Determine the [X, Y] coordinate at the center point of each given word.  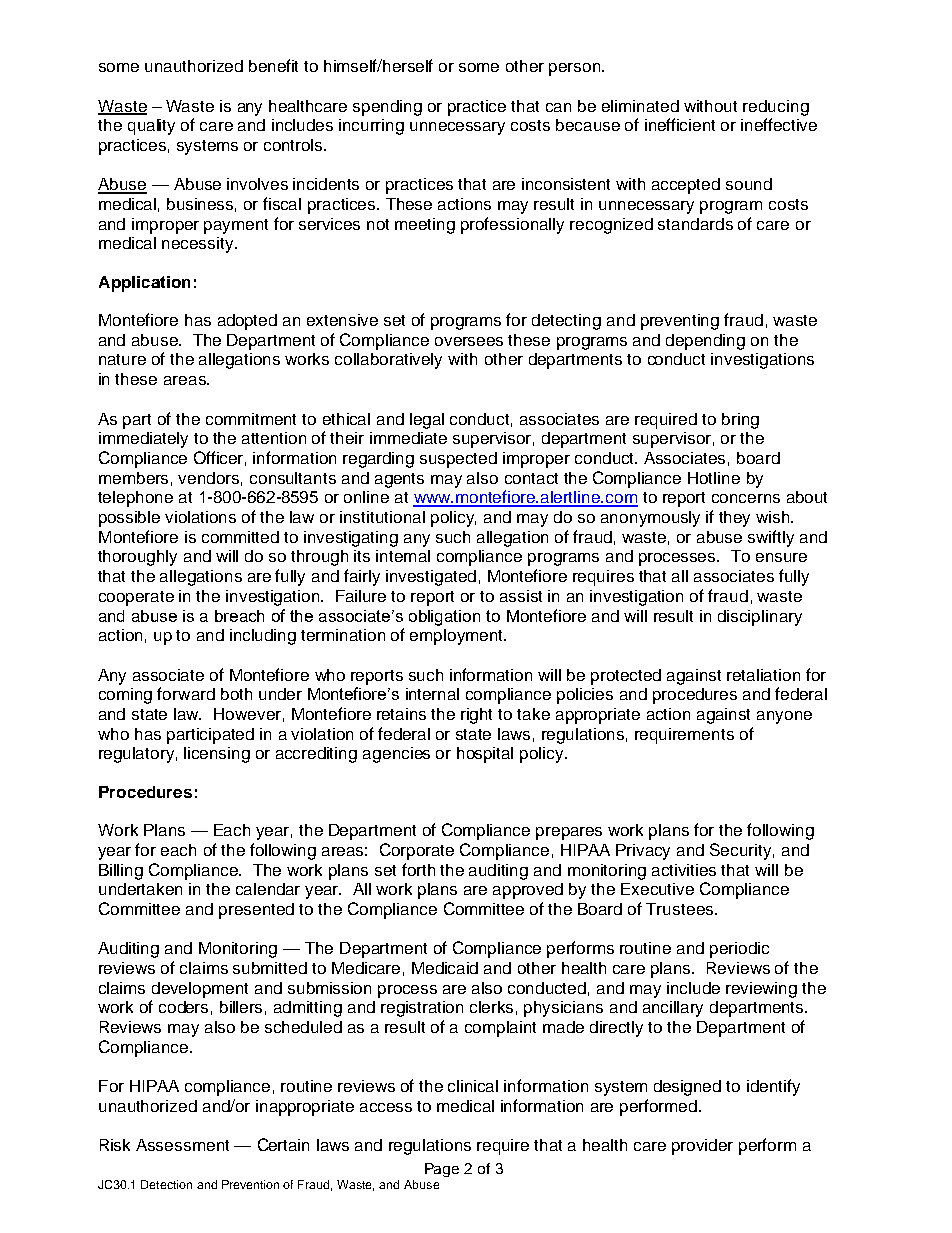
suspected [458, 460]
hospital [485, 755]
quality [151, 127]
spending [387, 108]
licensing [217, 755]
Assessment [182, 1145]
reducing [776, 108]
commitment [251, 419]
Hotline [714, 478]
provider [702, 1147]
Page [442, 1170]
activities [684, 870]
